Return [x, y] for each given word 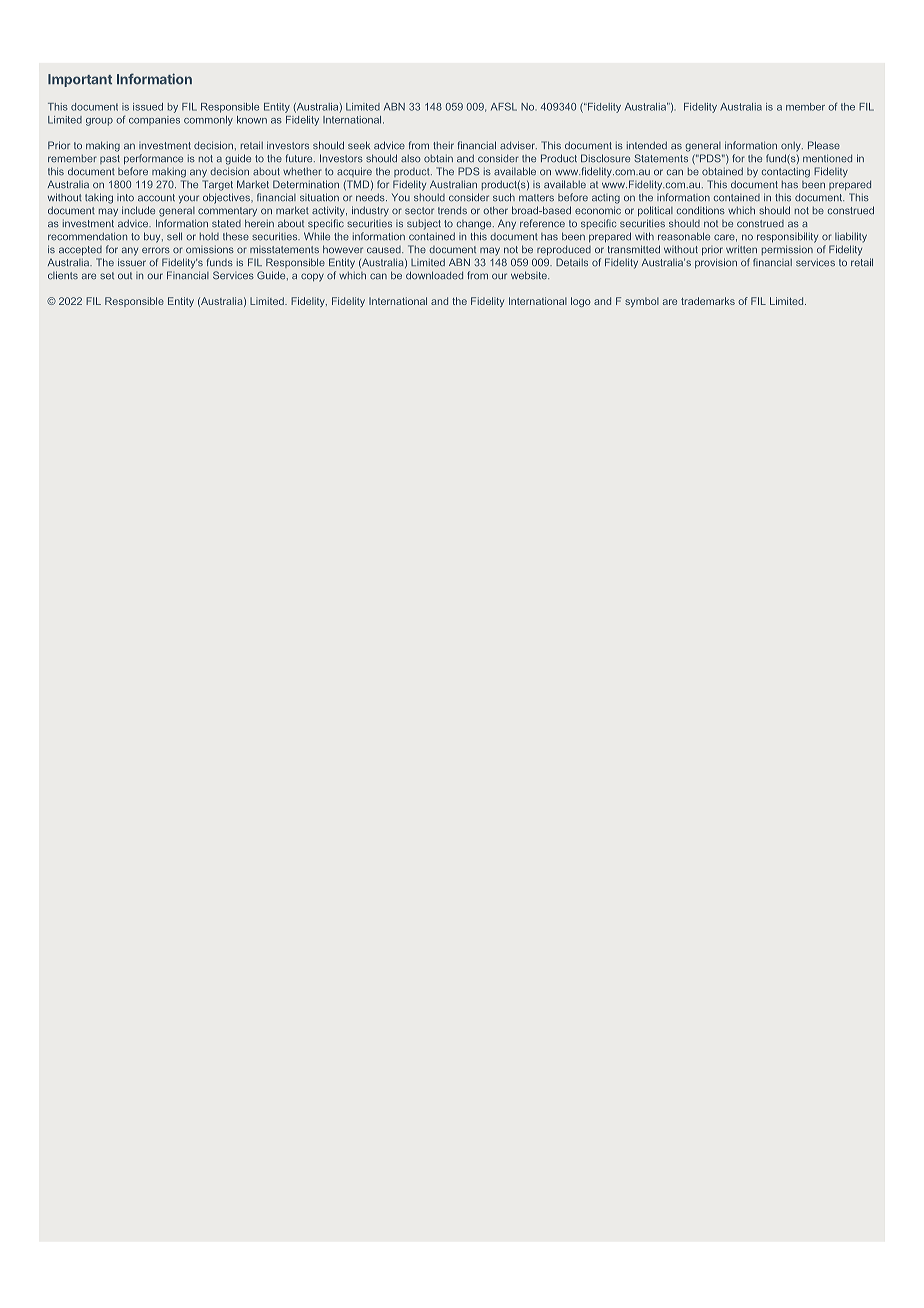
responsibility [787, 237]
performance [153, 159]
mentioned [827, 158]
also [411, 159]
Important [80, 80]
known [252, 120]
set [107, 276]
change [475, 225]
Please [824, 145]
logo [581, 302]
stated [226, 224]
